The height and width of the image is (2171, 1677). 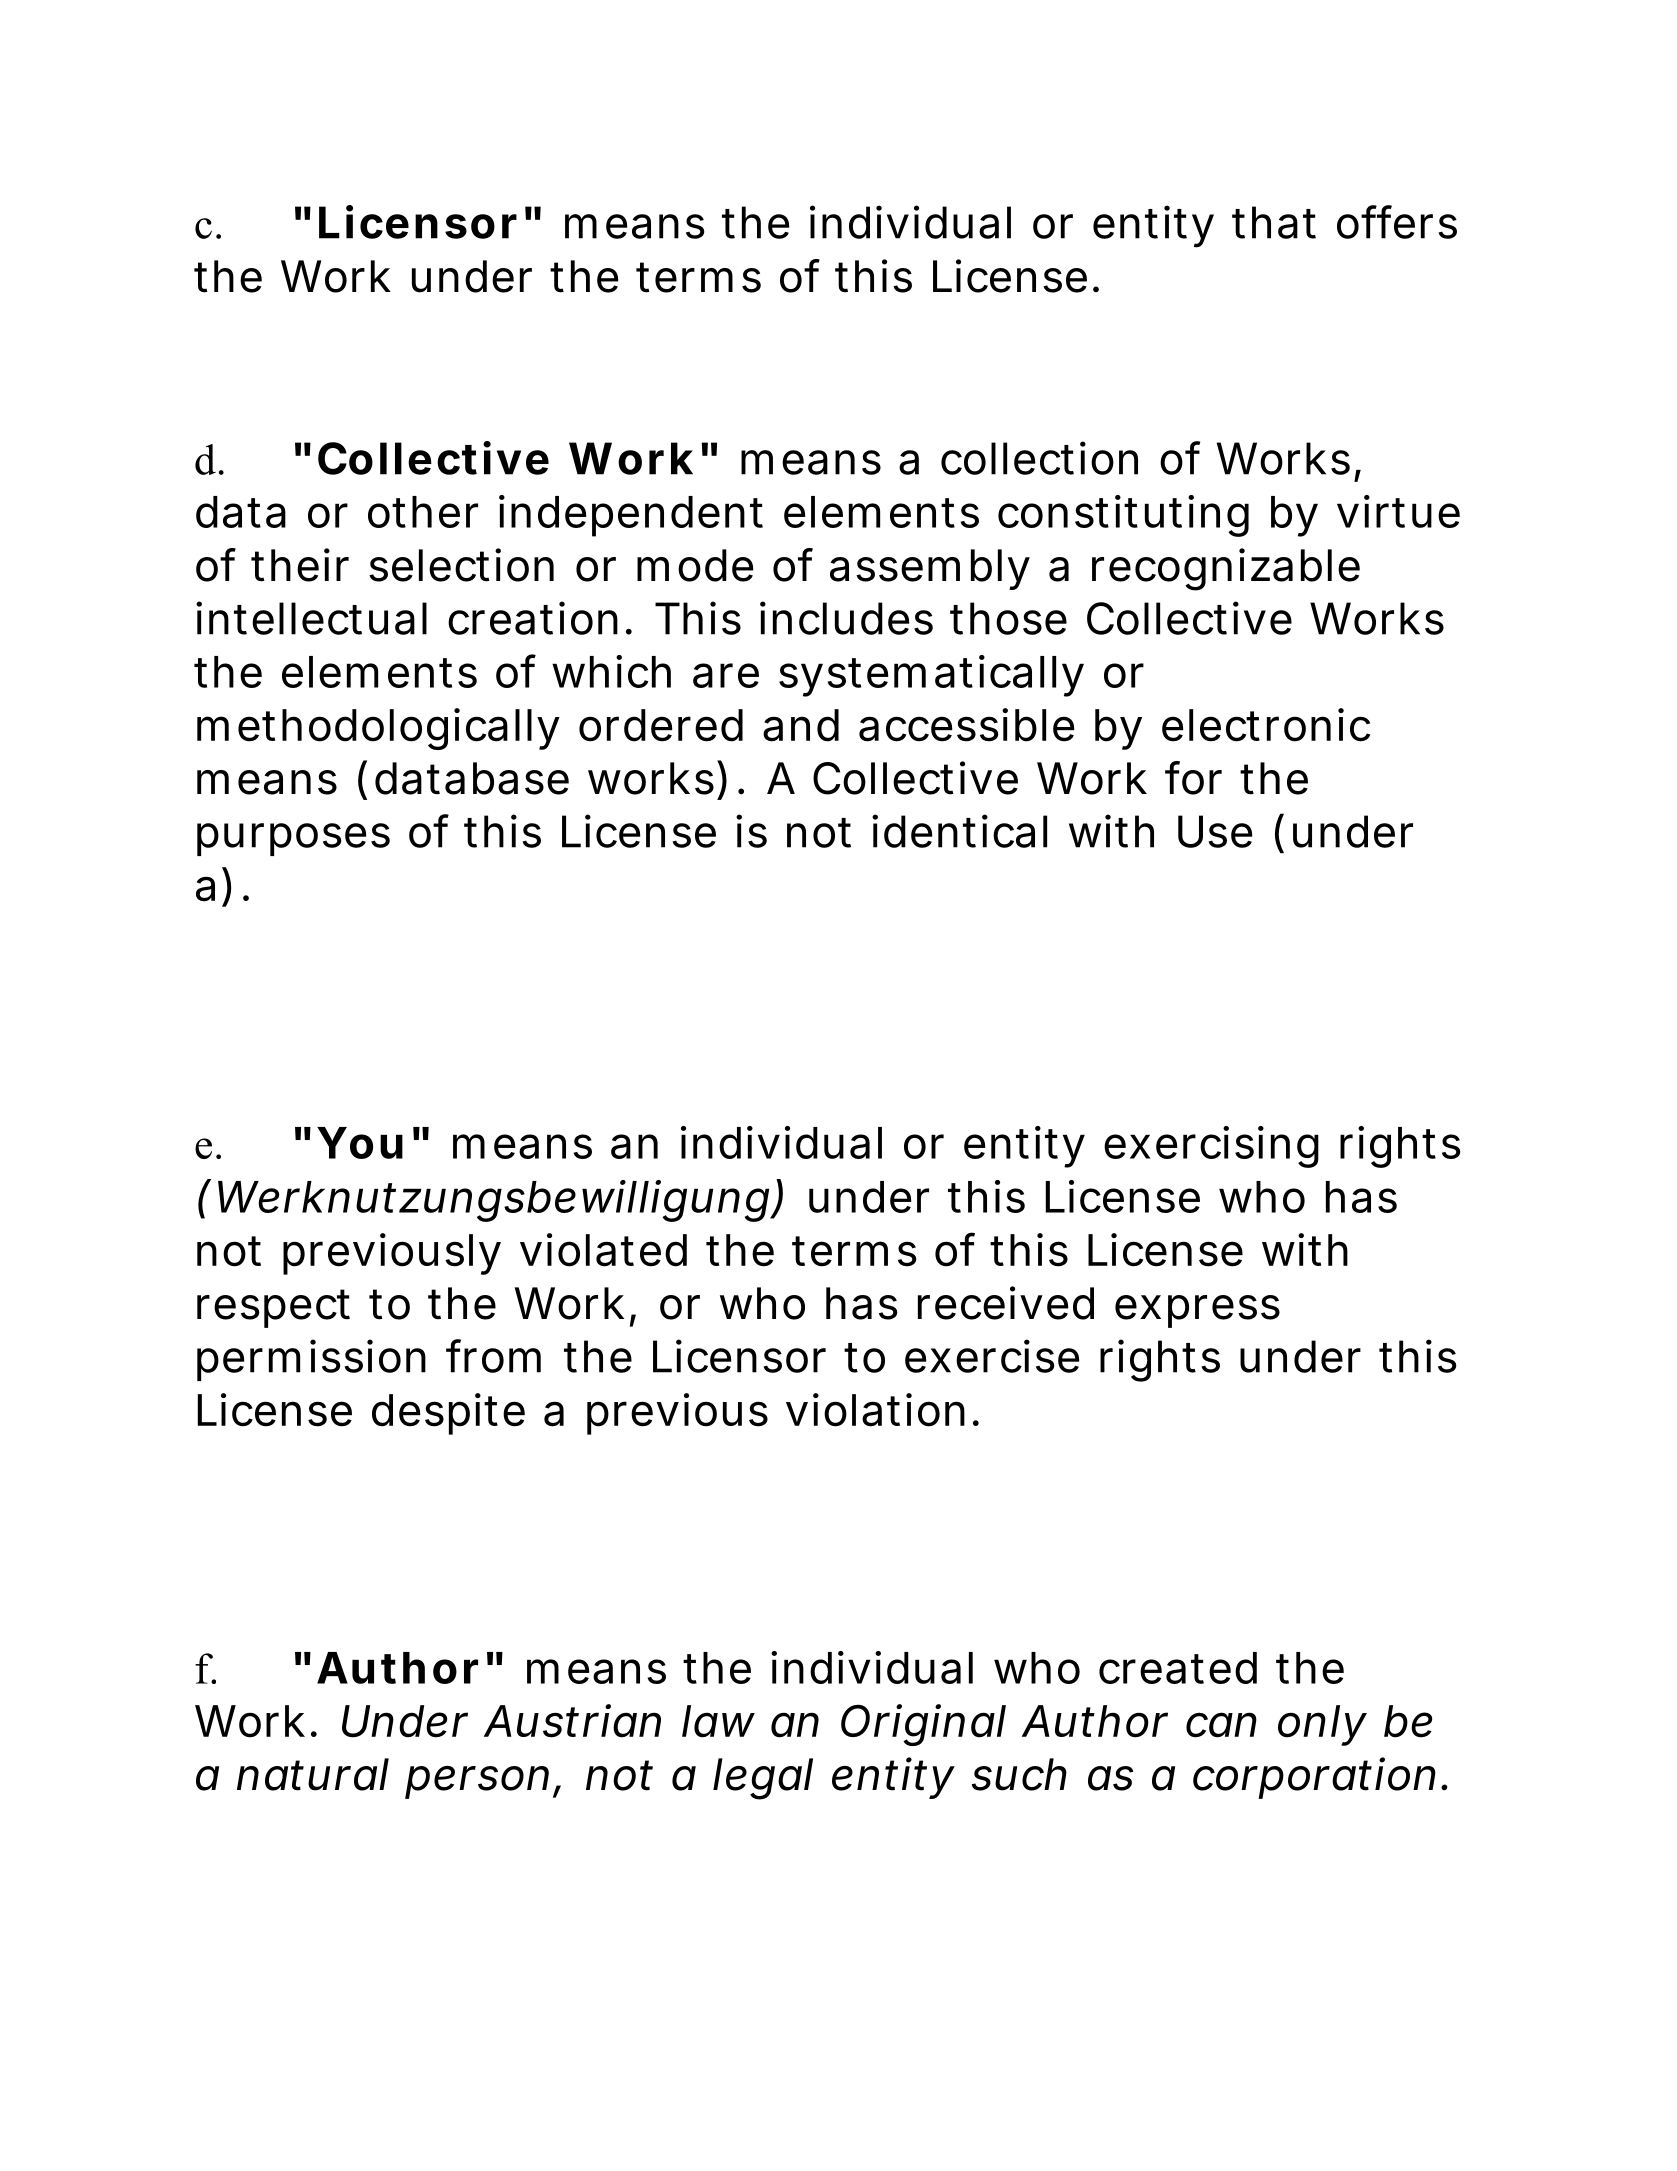 What do you see at coordinates (718, 1721) in the image?
I see `law` at bounding box center [718, 1721].
